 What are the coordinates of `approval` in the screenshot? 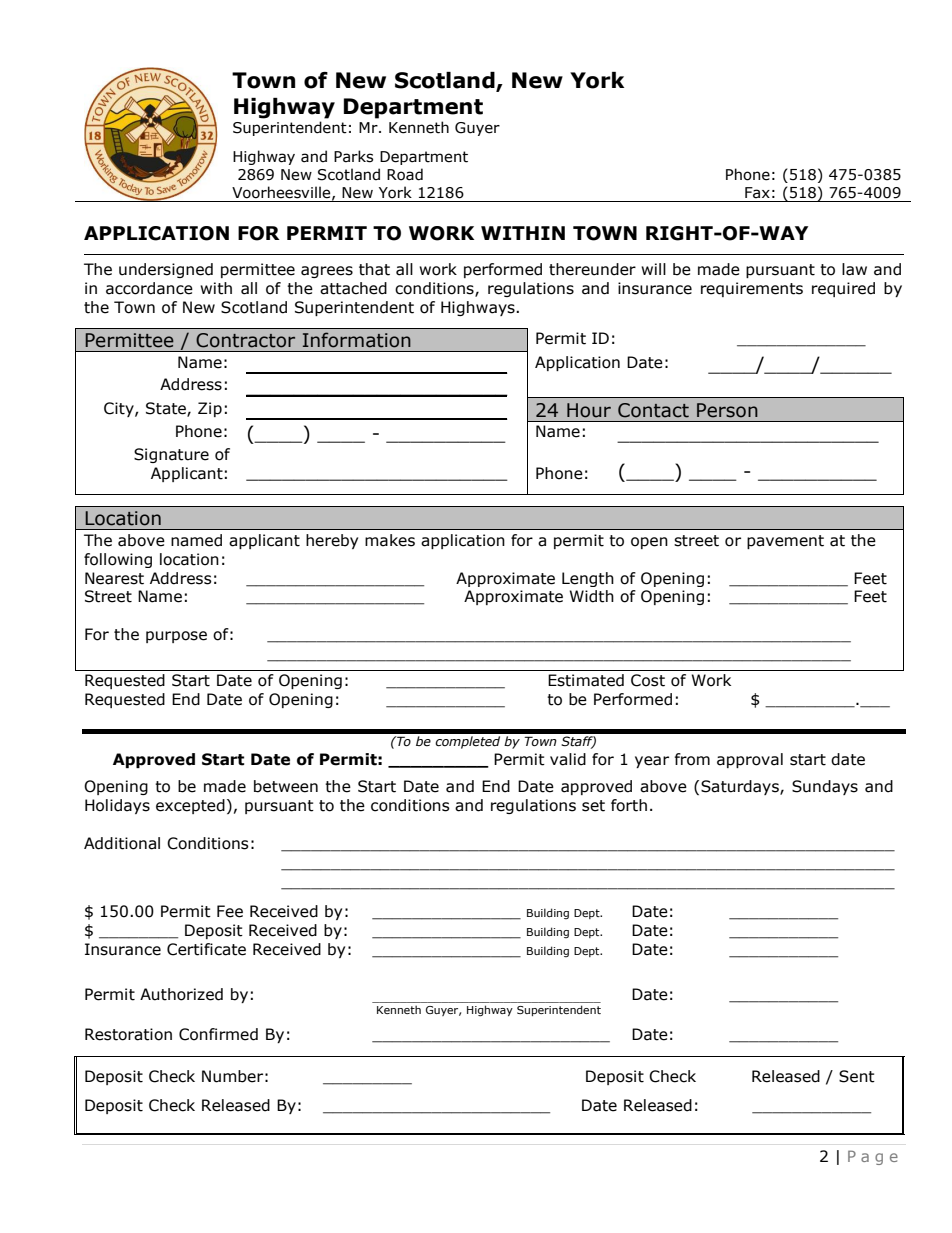 It's located at (750, 760).
